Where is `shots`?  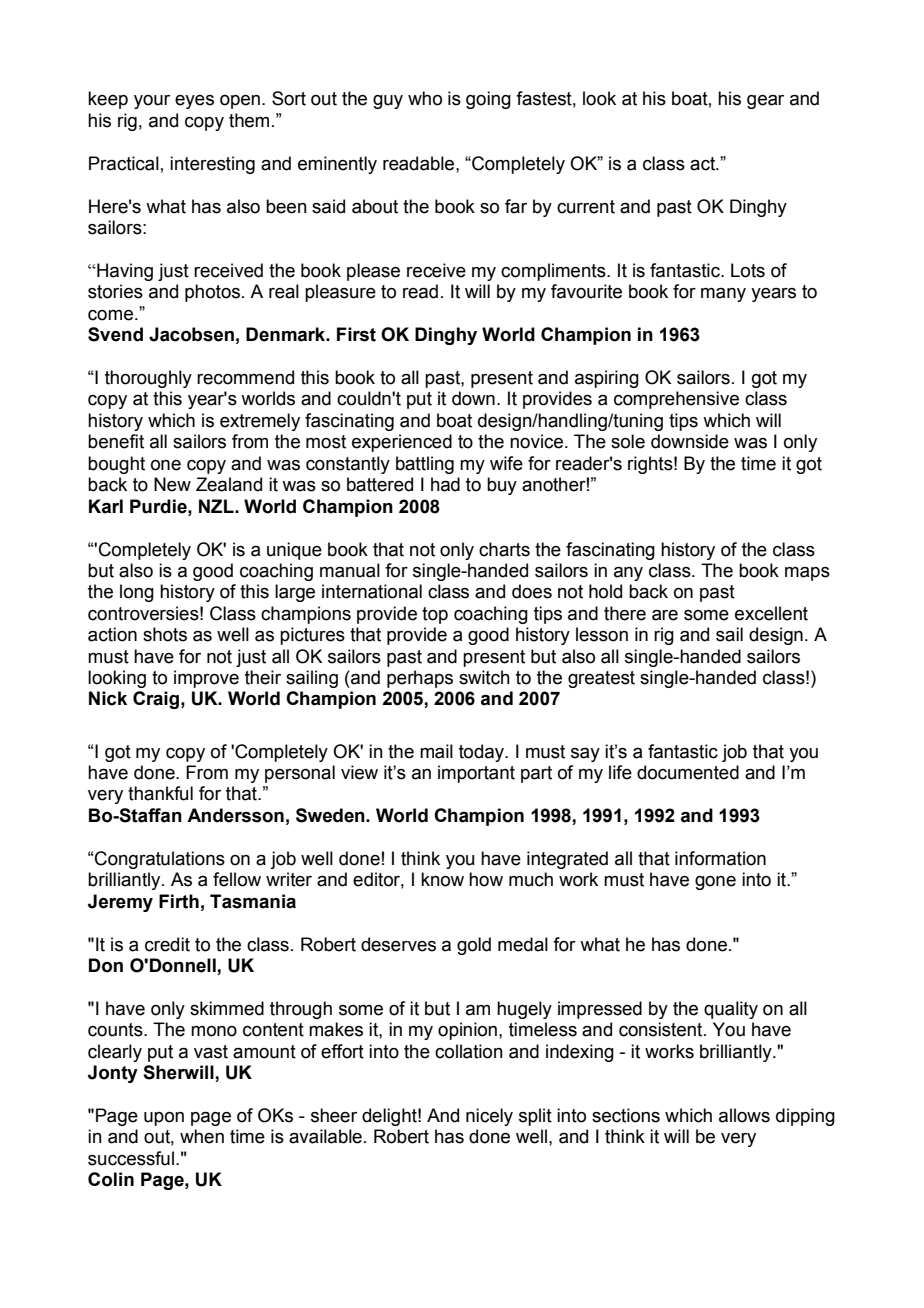
shots is located at coordinates (165, 634).
